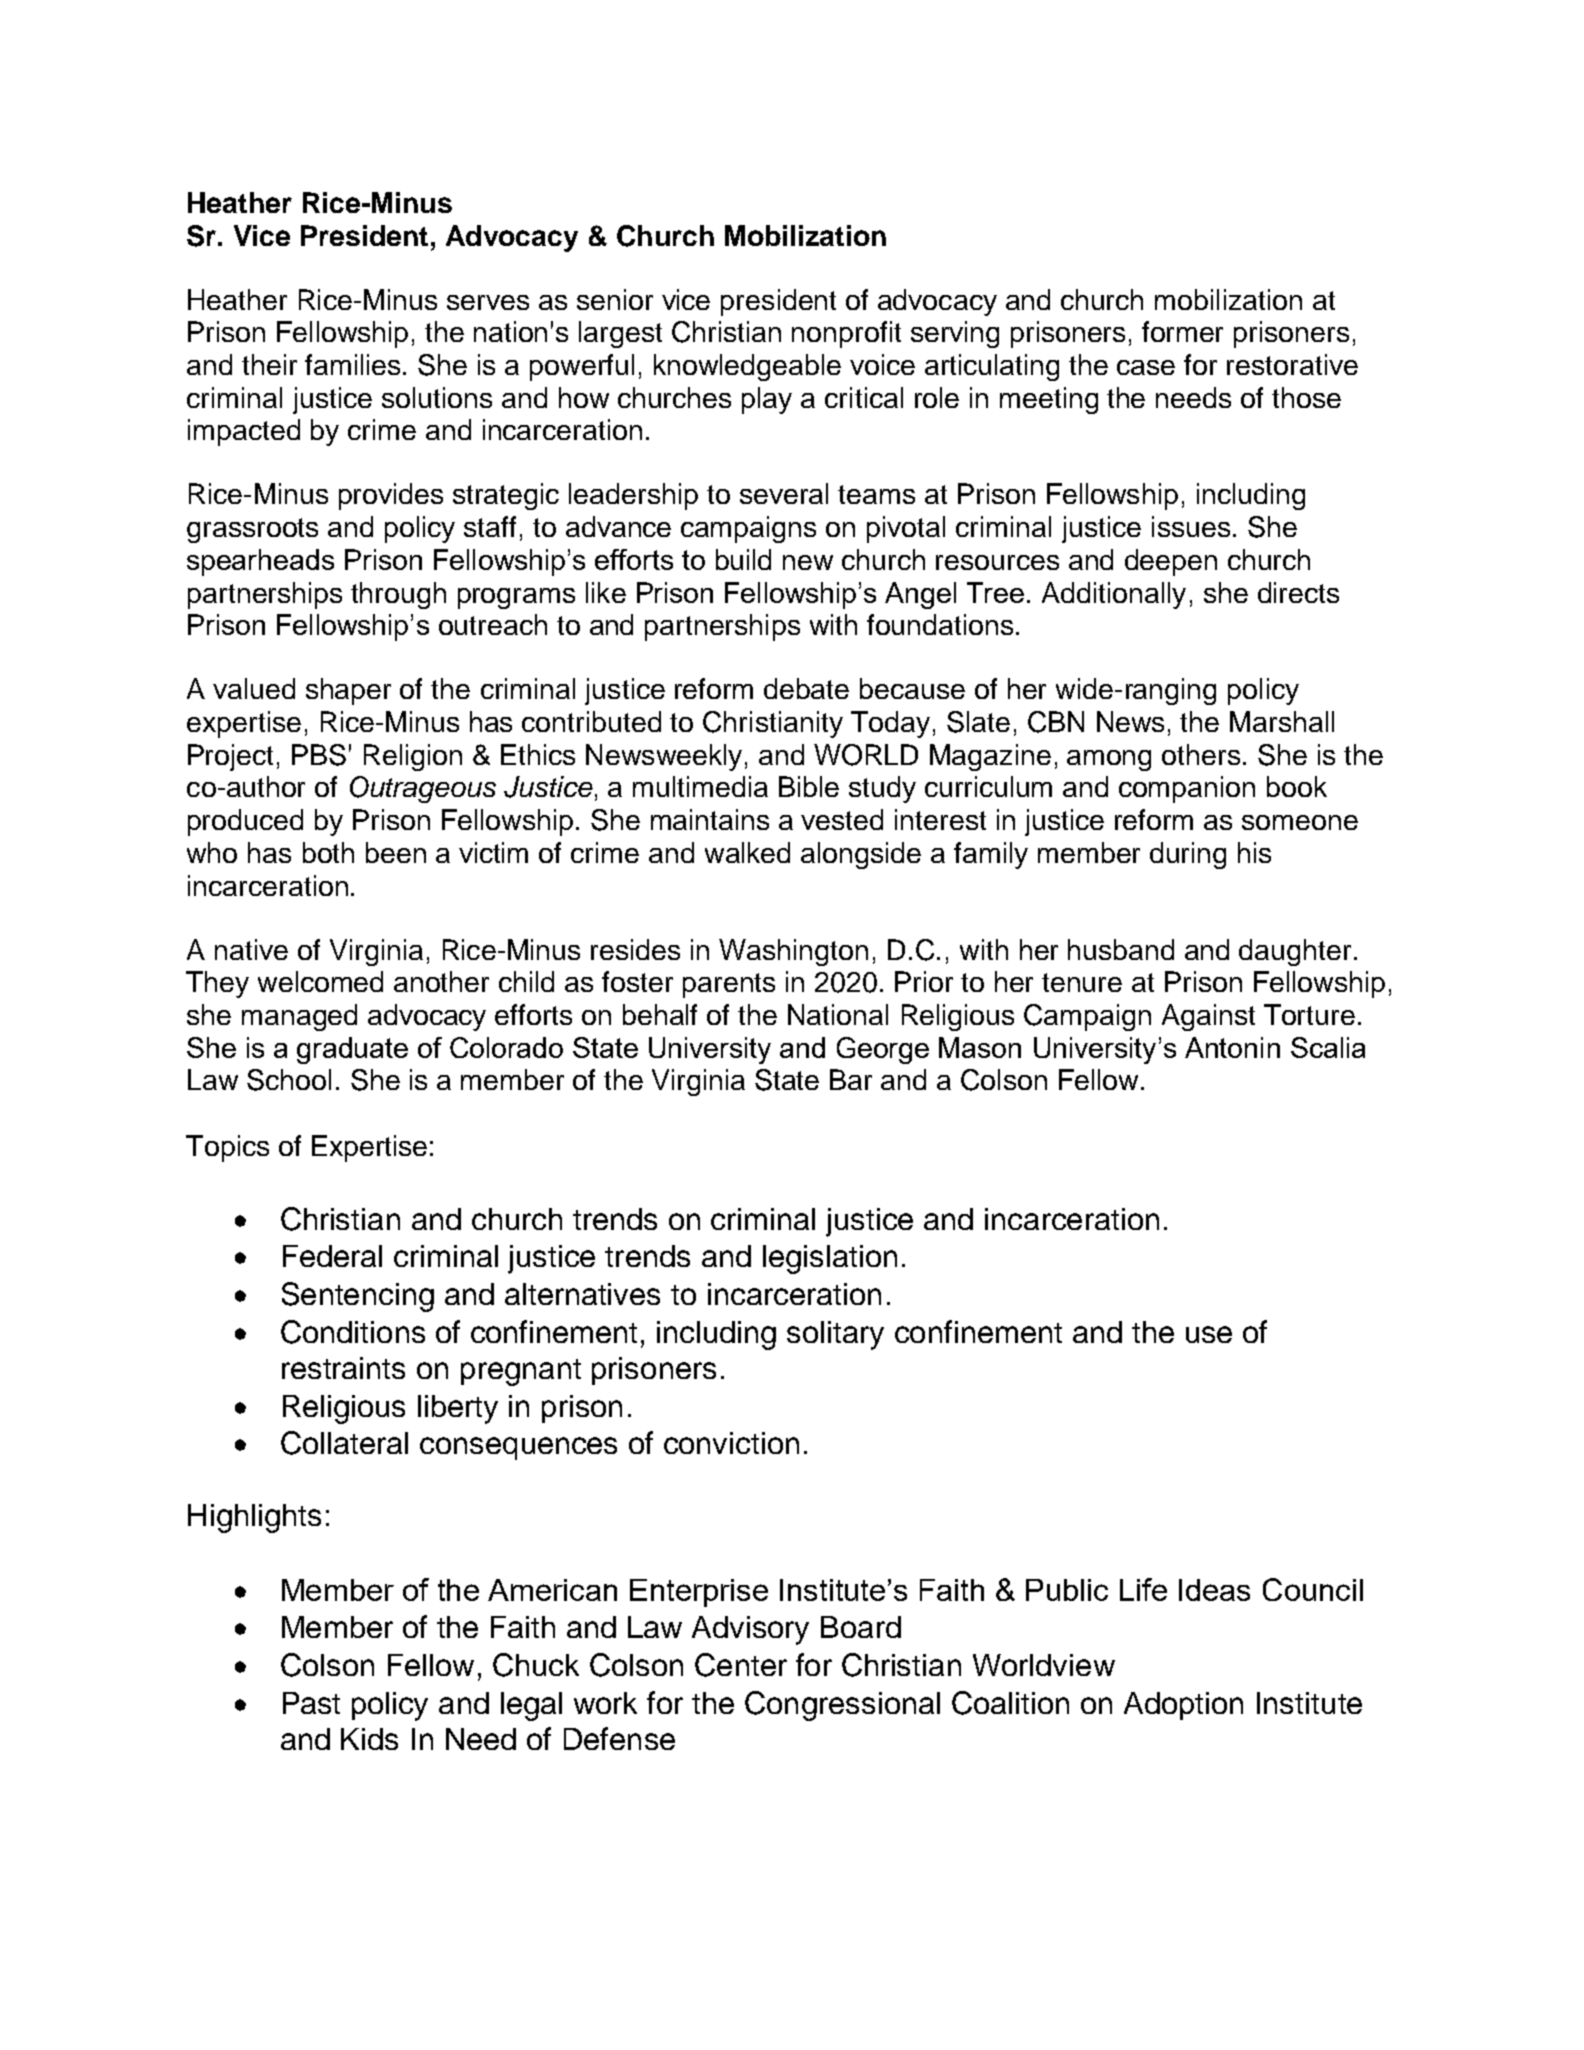  Describe the element at coordinates (344, 1443) in the screenshot. I see `Collateral` at that location.
